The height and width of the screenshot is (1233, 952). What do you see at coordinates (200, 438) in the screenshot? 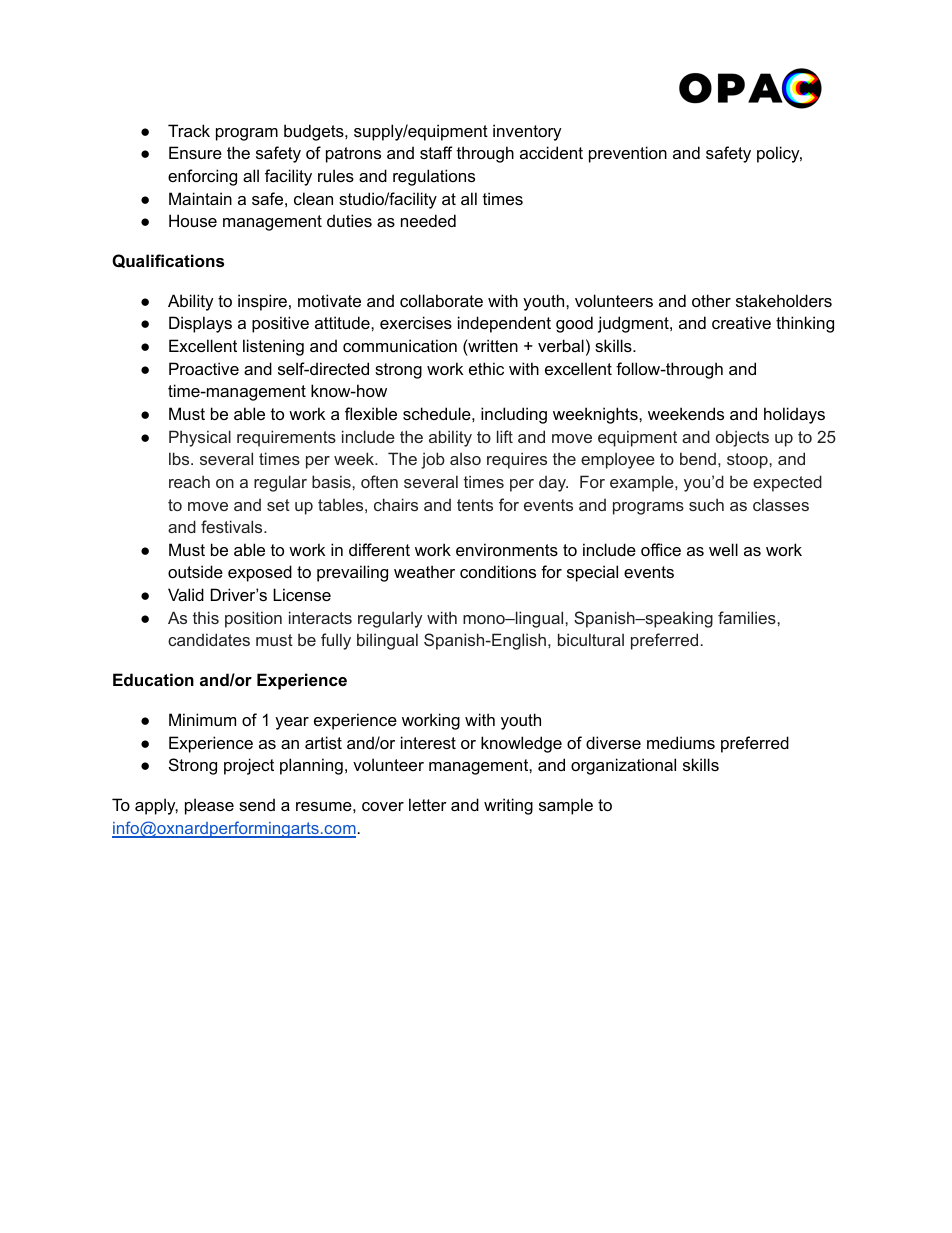
I see `Physical` at bounding box center [200, 438].
